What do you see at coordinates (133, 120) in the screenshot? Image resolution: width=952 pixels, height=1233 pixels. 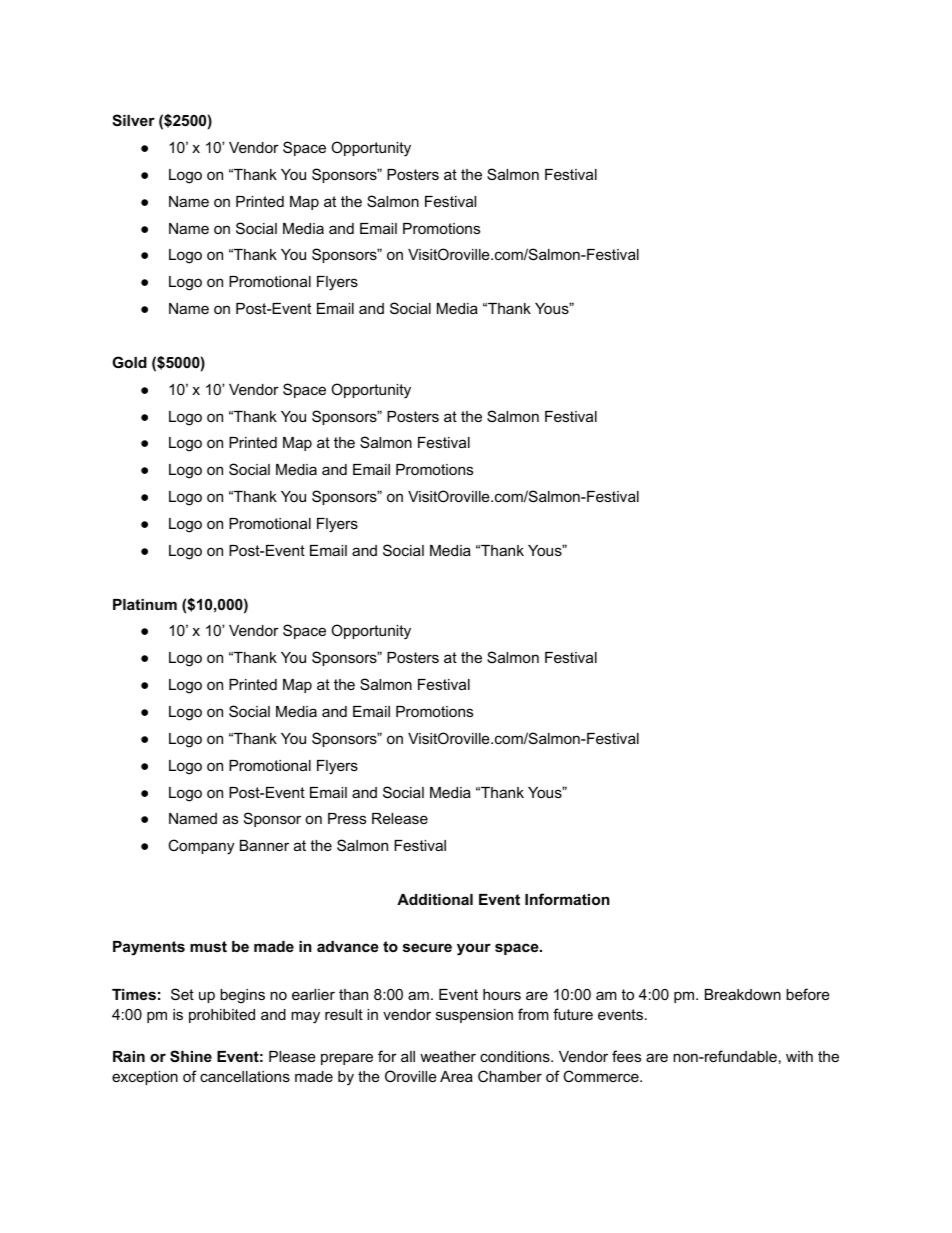 I see `Silver` at bounding box center [133, 120].
